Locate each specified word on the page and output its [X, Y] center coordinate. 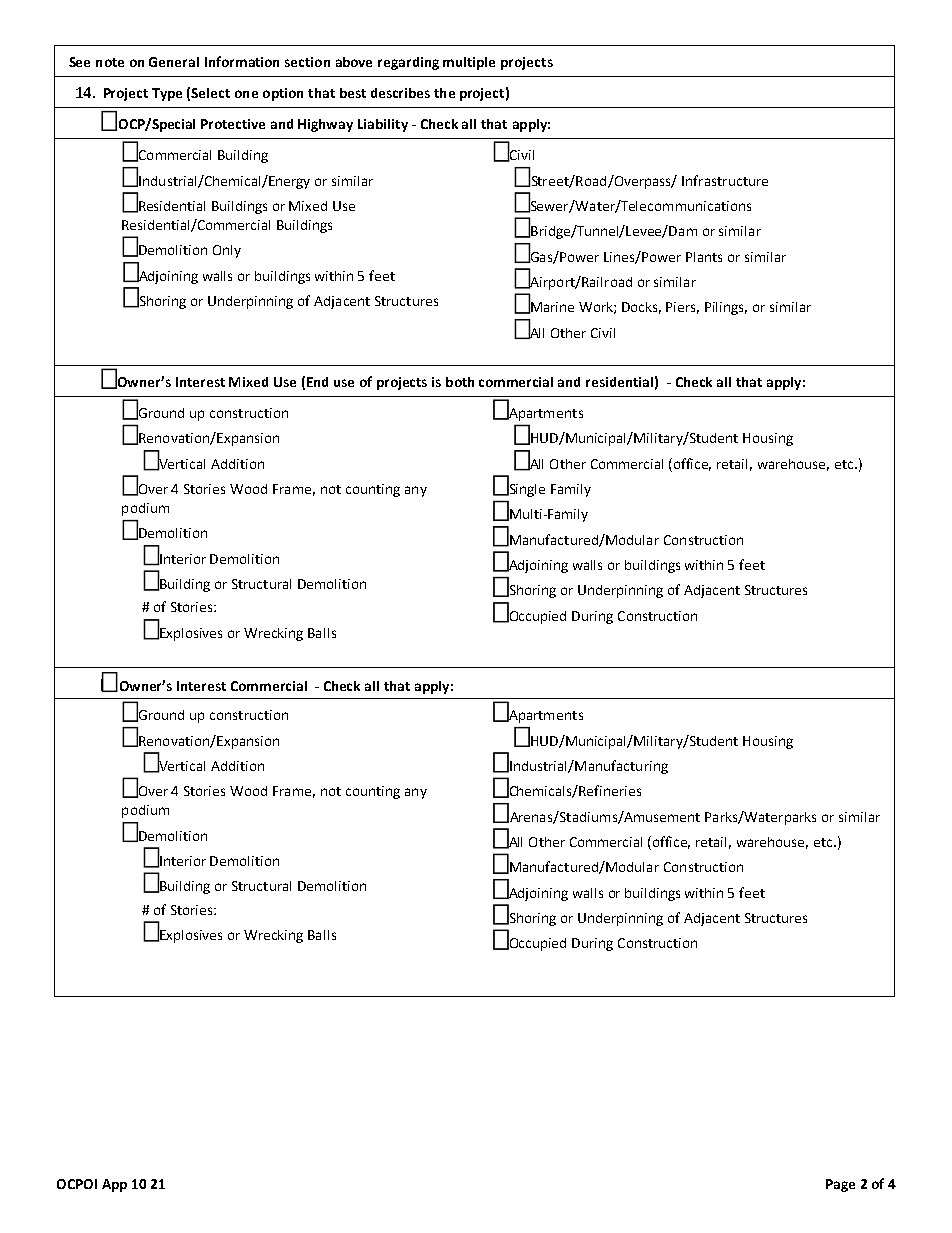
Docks [641, 308]
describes [400, 93]
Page [840, 1185]
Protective [233, 124]
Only [227, 251]
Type [167, 94]
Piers [682, 308]
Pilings [726, 308]
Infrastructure [725, 180]
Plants [704, 257]
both [460, 382]
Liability [383, 125]
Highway [325, 125]
